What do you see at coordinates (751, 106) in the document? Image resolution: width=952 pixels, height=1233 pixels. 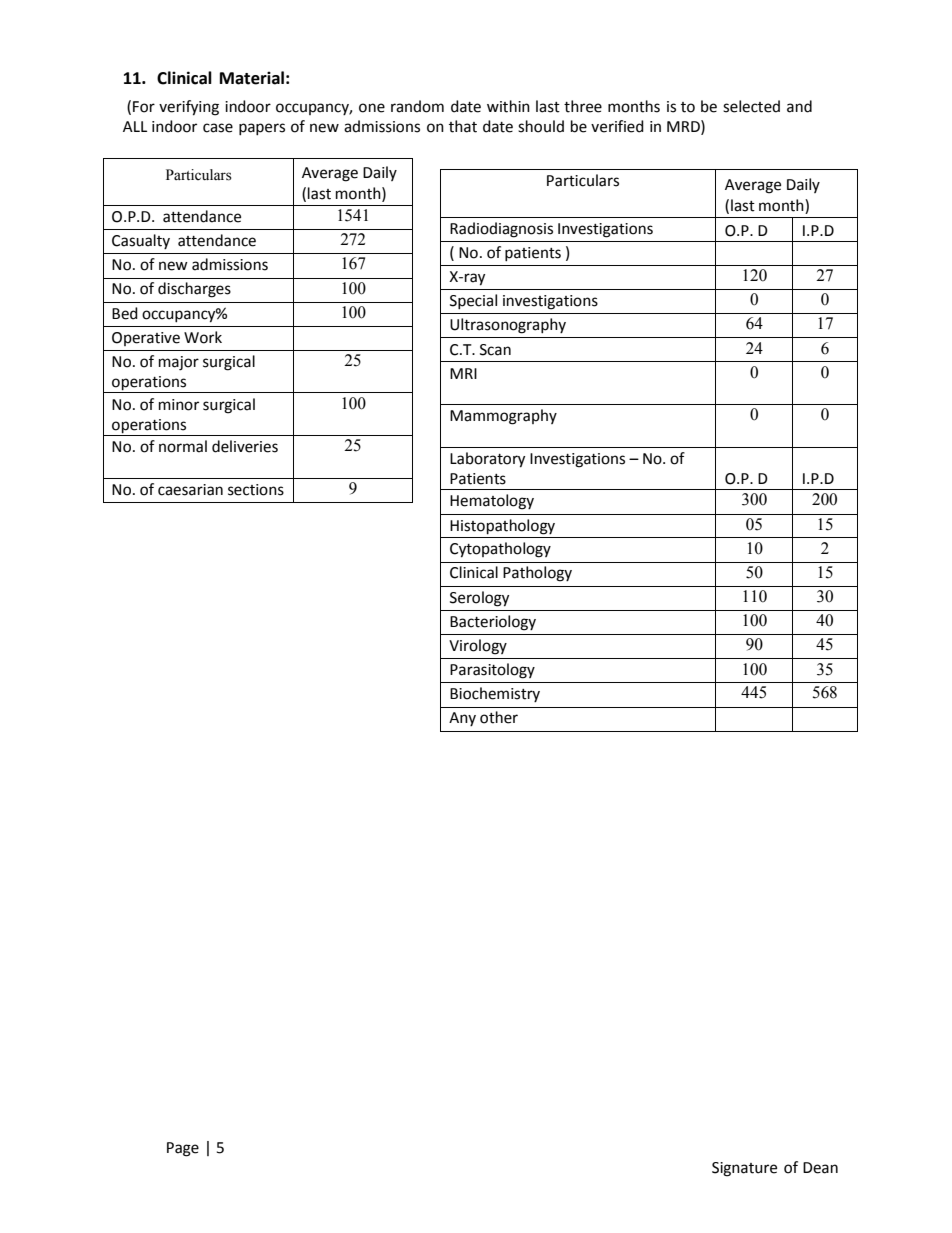 I see `selected` at bounding box center [751, 106].
